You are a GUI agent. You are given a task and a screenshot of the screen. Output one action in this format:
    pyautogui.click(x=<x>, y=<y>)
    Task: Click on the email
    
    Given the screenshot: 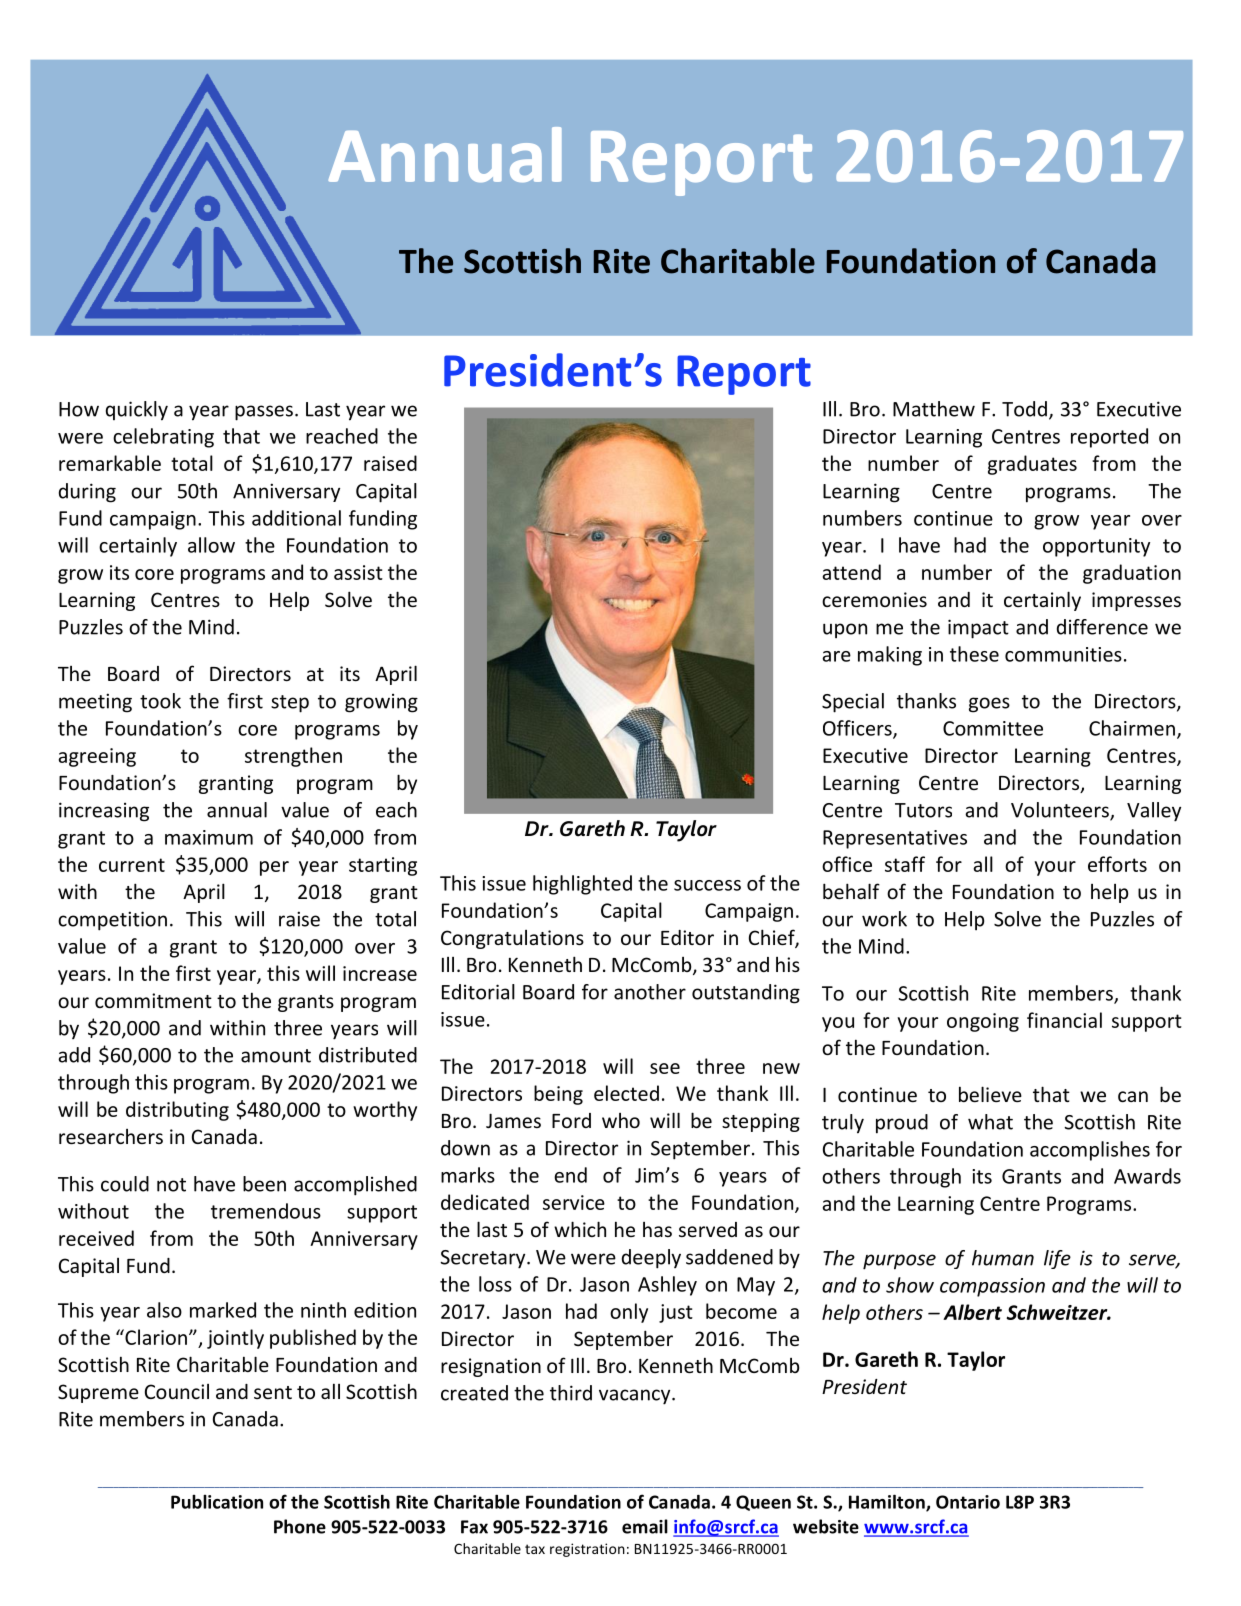 What is the action you would take?
    pyautogui.click(x=645, y=1526)
